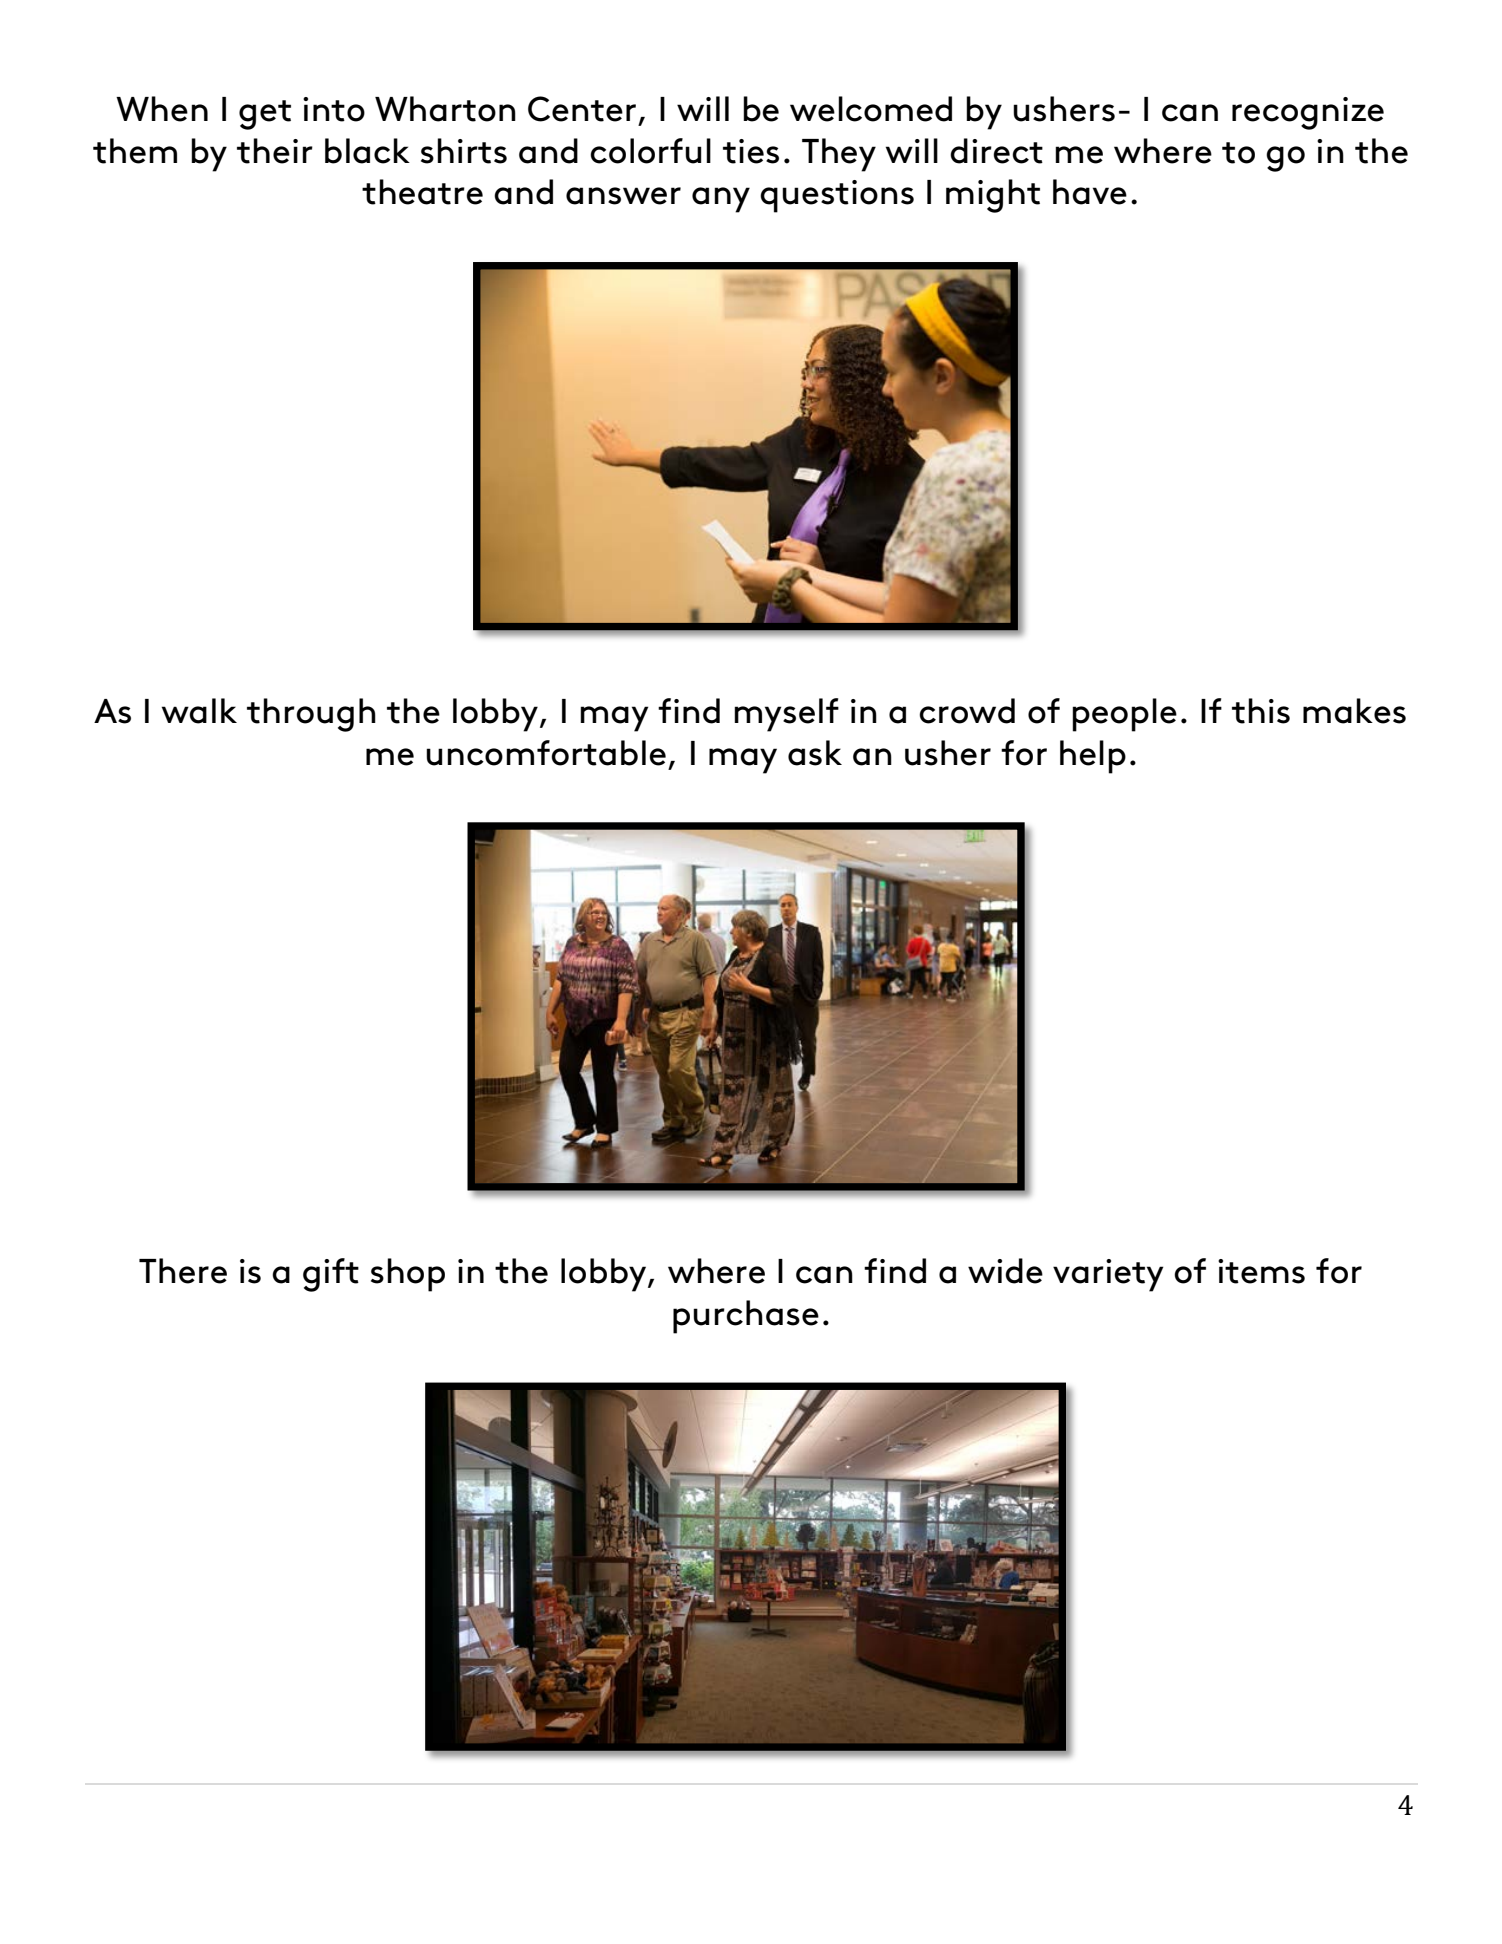 Image resolution: width=1502 pixels, height=1944 pixels. Describe the element at coordinates (275, 151) in the document. I see `their` at that location.
